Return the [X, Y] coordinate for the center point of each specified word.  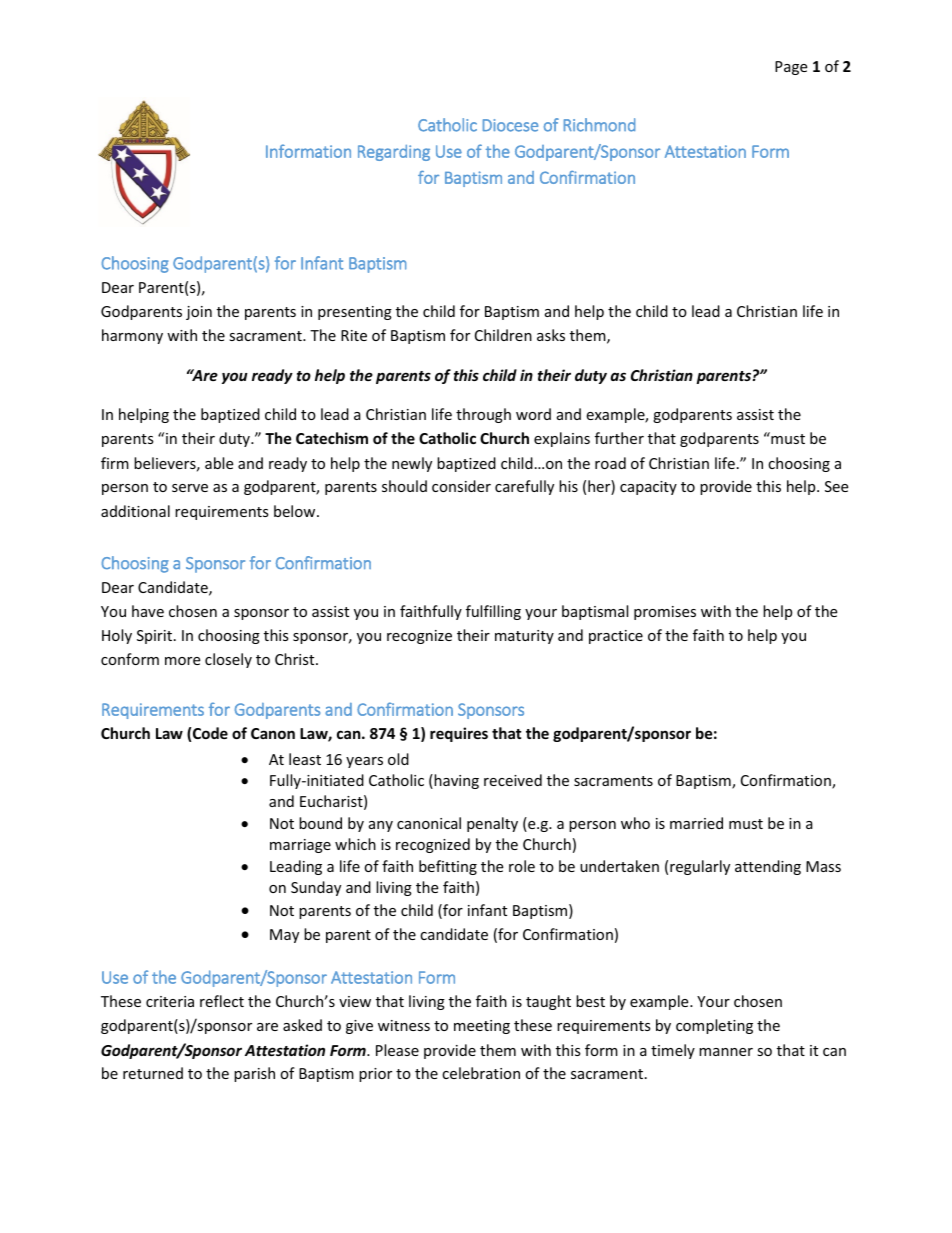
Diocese [510, 125]
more [182, 661]
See [836, 486]
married [696, 823]
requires [459, 734]
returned [153, 1073]
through [483, 415]
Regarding [394, 153]
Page [791, 68]
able [219, 463]
